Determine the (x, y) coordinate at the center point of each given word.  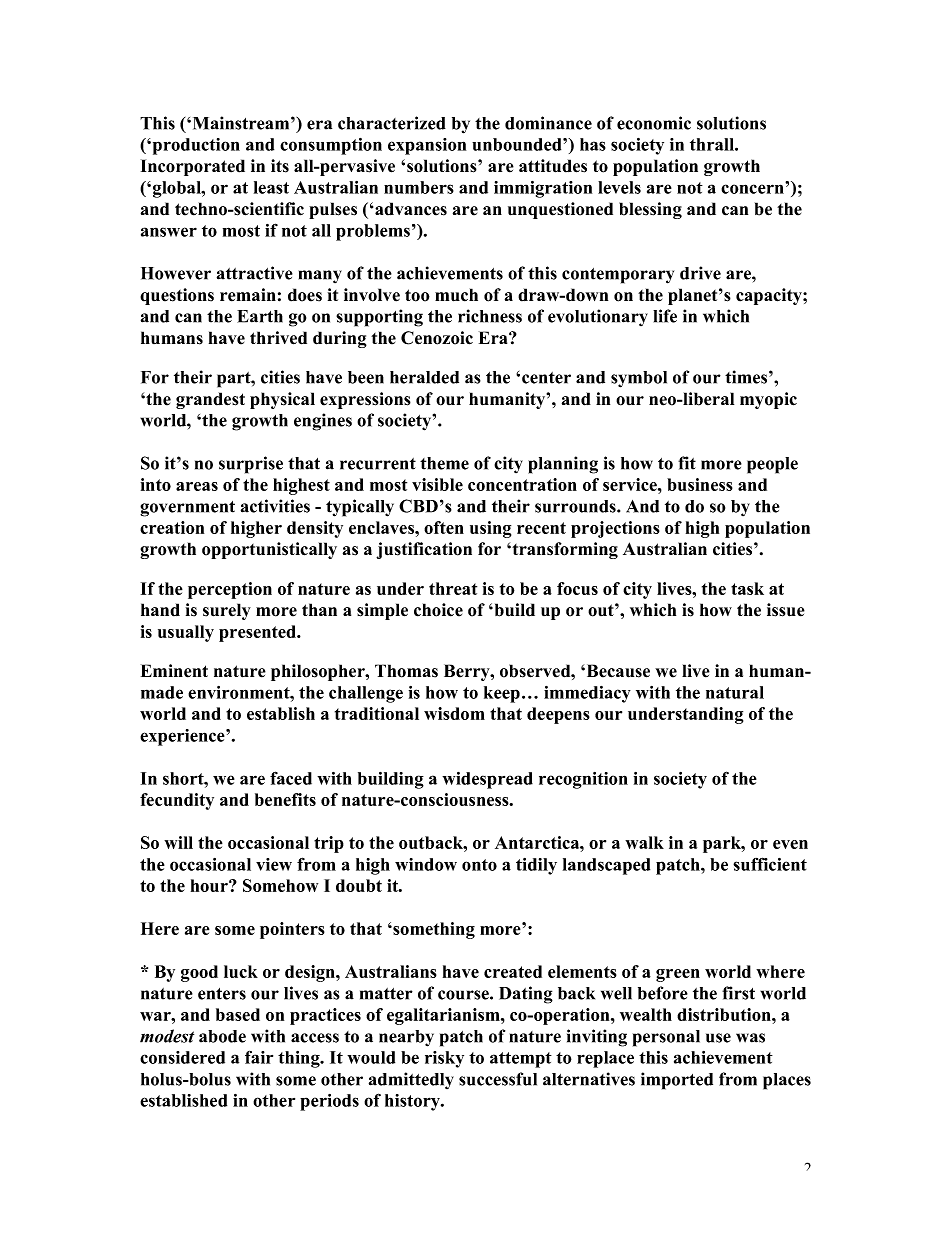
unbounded (518, 144)
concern (753, 188)
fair (259, 1057)
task (747, 588)
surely (227, 611)
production (195, 146)
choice (438, 610)
